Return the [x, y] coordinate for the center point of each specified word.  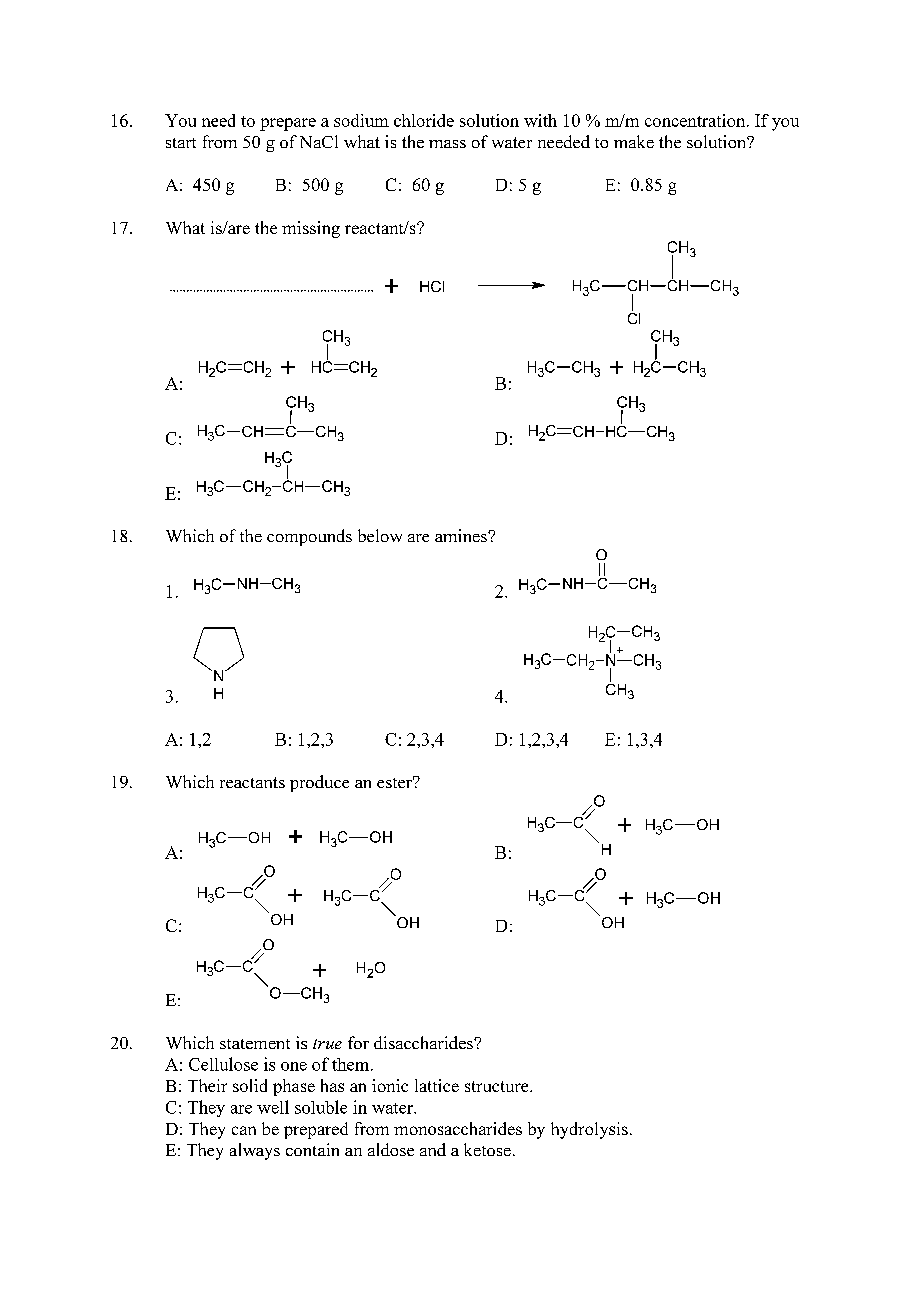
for [358, 1042]
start [181, 143]
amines [462, 535]
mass [447, 144]
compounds [309, 537]
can [244, 1130]
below [380, 535]
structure [498, 1086]
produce [319, 783]
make [634, 141]
